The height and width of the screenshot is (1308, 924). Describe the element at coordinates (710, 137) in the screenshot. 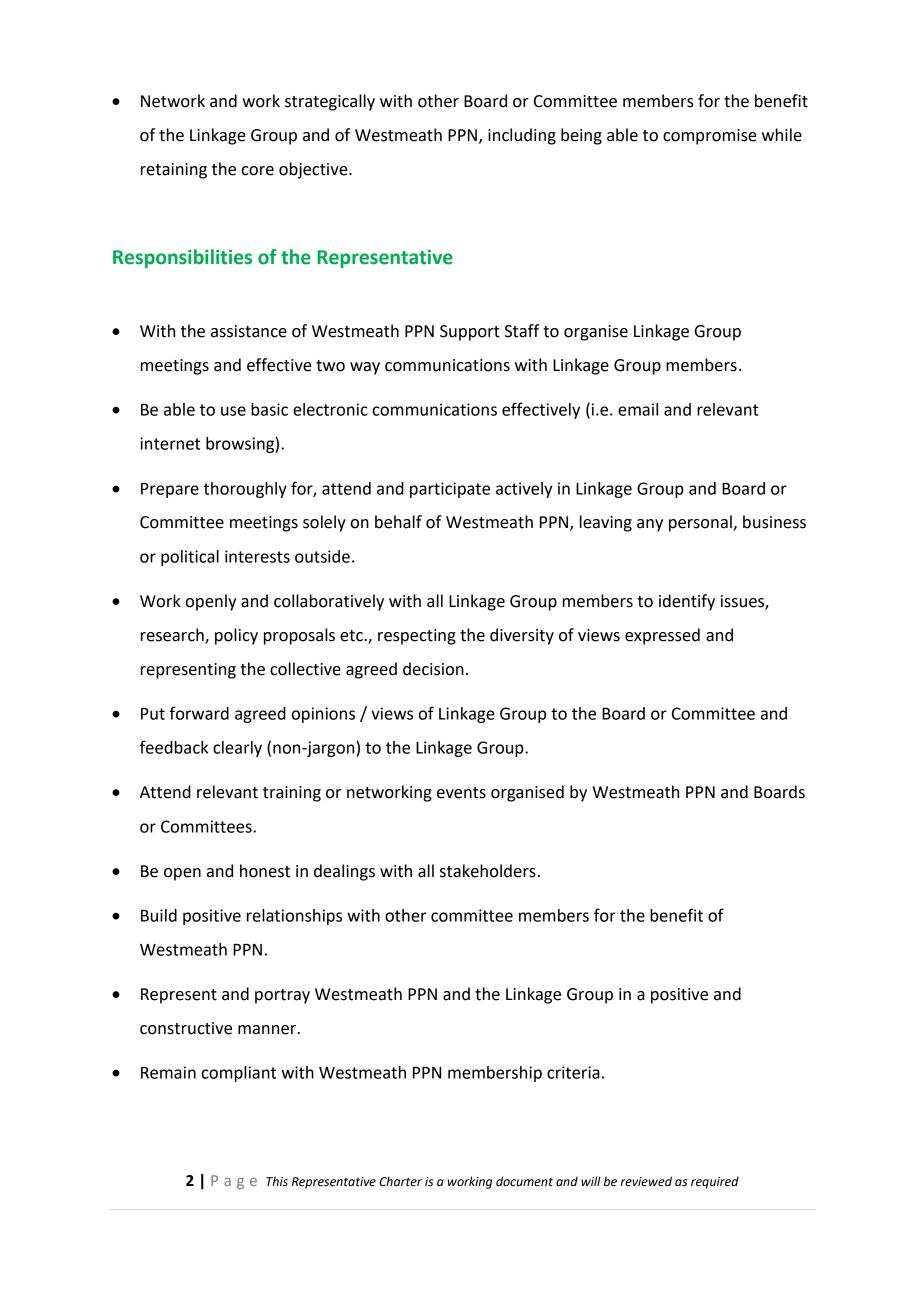

I see `compromise` at that location.
